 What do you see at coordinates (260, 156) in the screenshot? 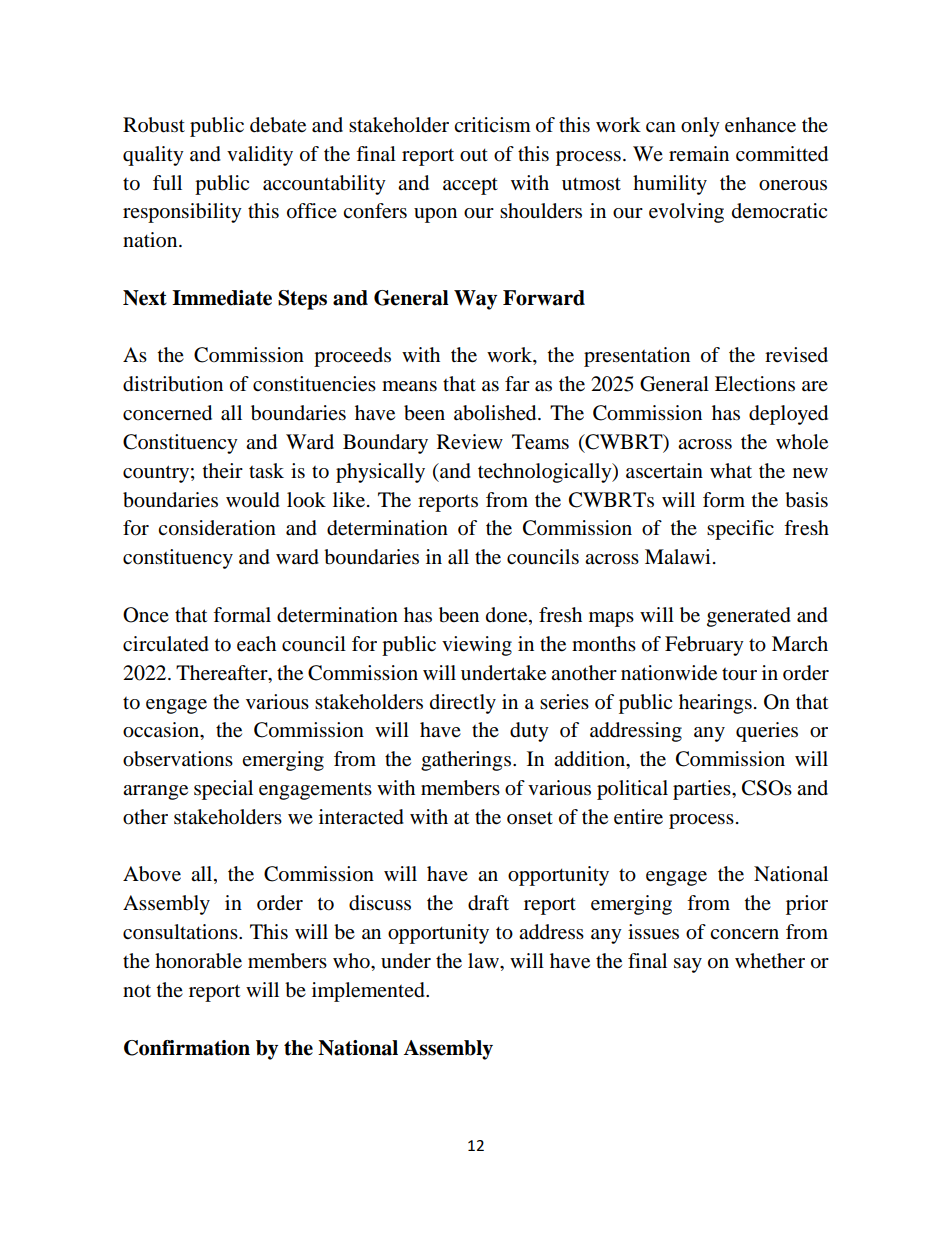
I see `validity` at bounding box center [260, 156].
